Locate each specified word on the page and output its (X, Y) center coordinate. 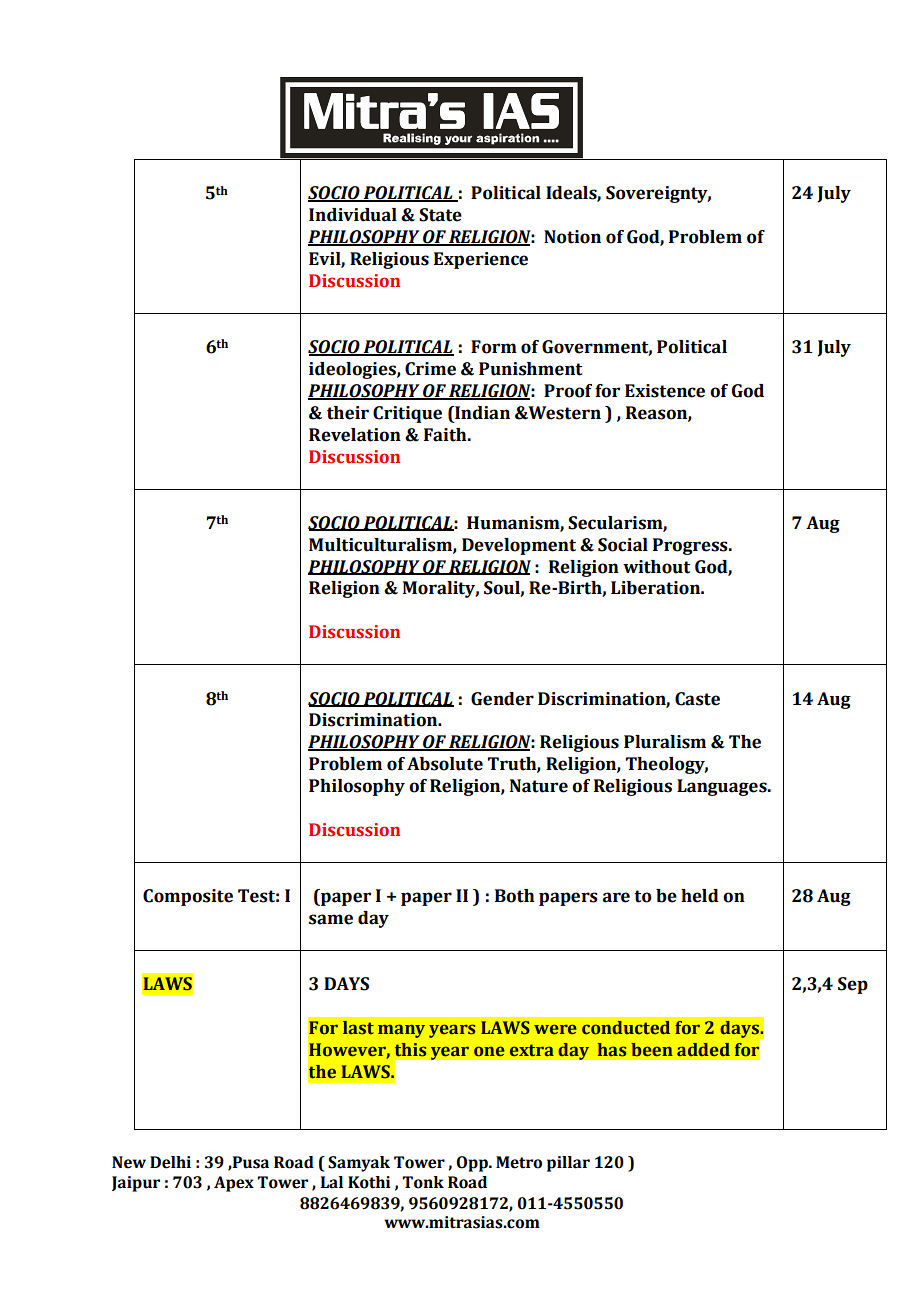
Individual (353, 215)
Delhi (170, 1162)
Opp (473, 1164)
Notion (572, 237)
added (703, 1050)
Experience (481, 260)
